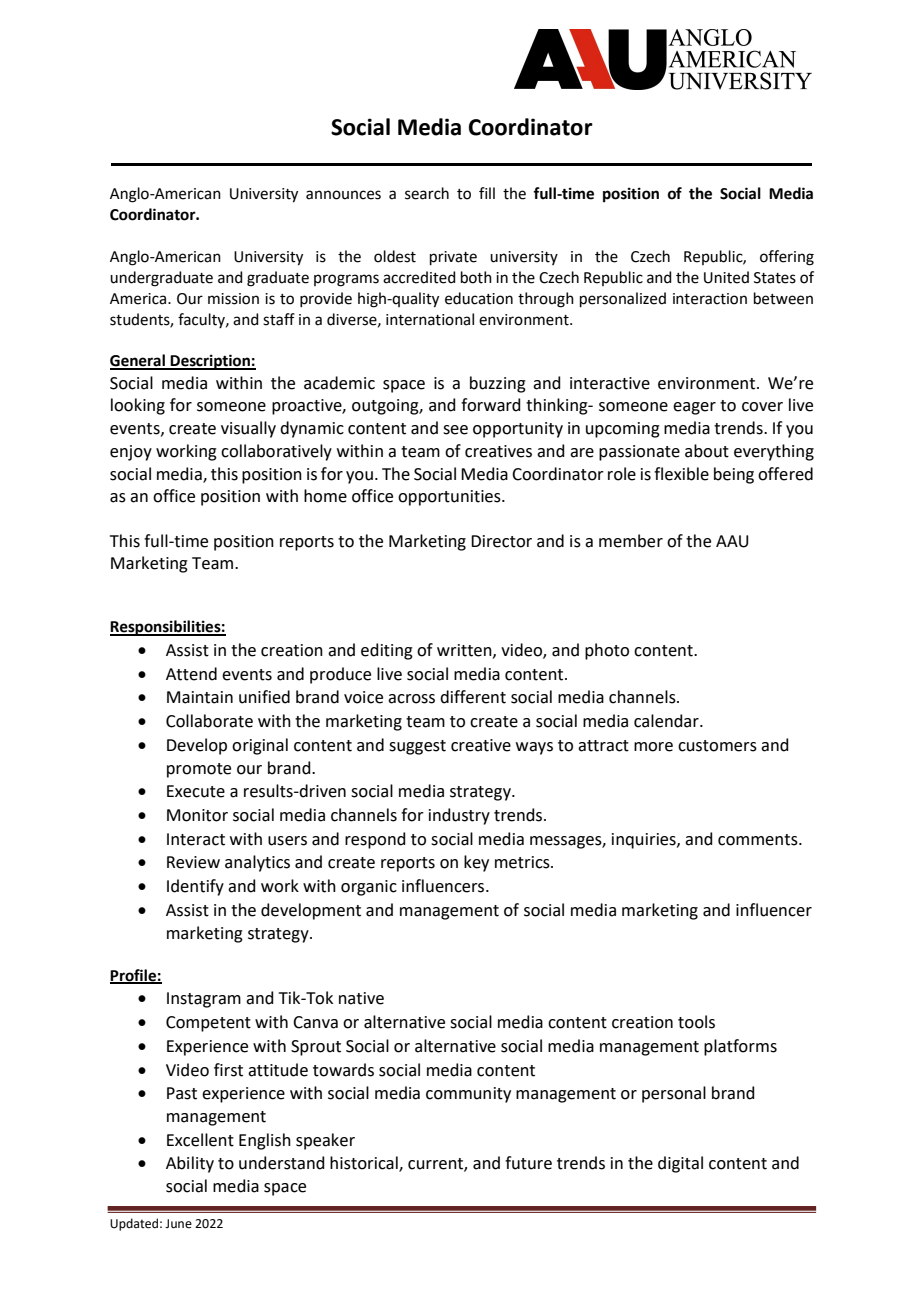 The width and height of the document is (924, 1308). Describe the element at coordinates (726, 277) in the document. I see `United` at that location.
